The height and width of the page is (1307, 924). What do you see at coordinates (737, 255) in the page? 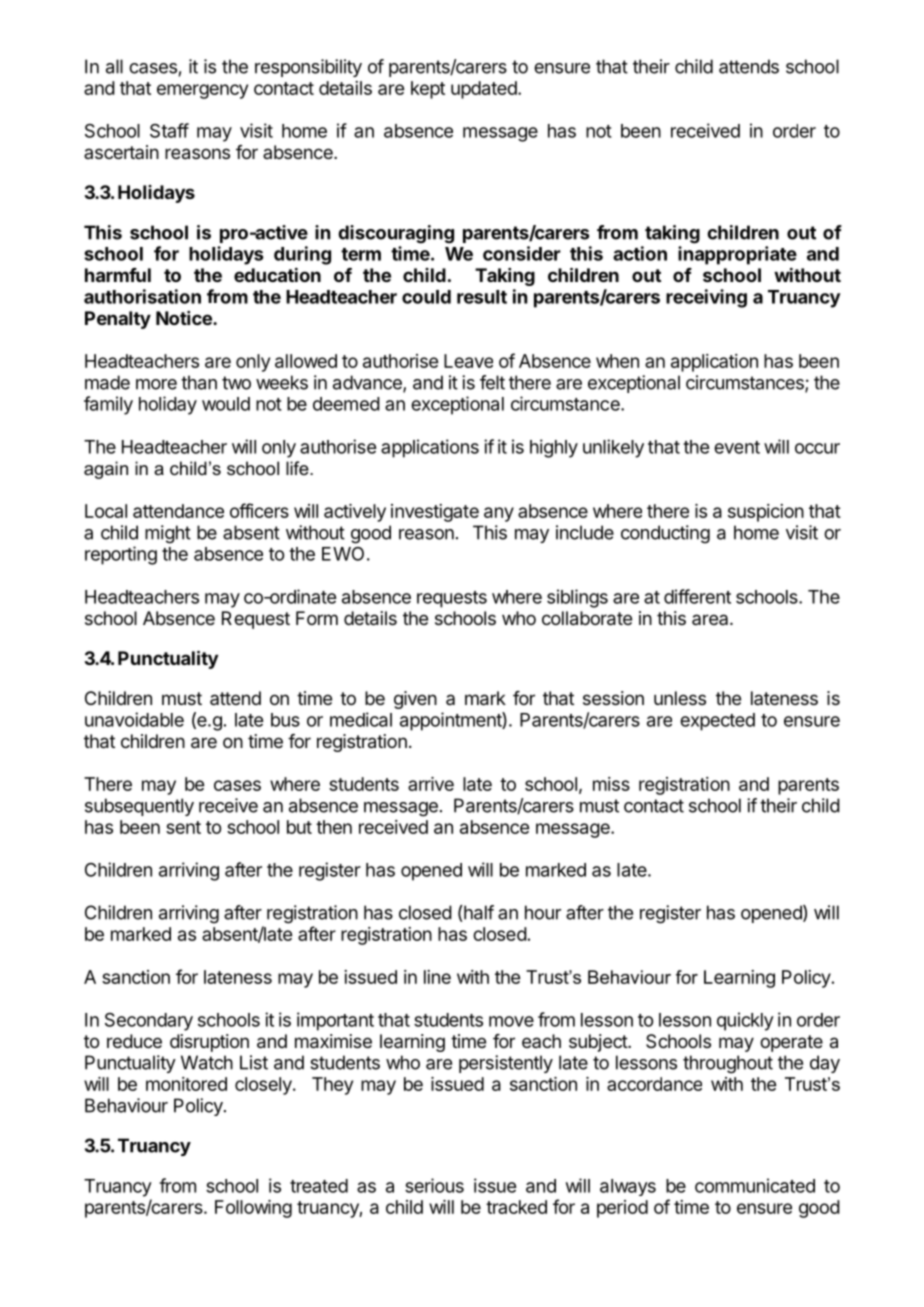
I see `inappropriate` at bounding box center [737, 255].
